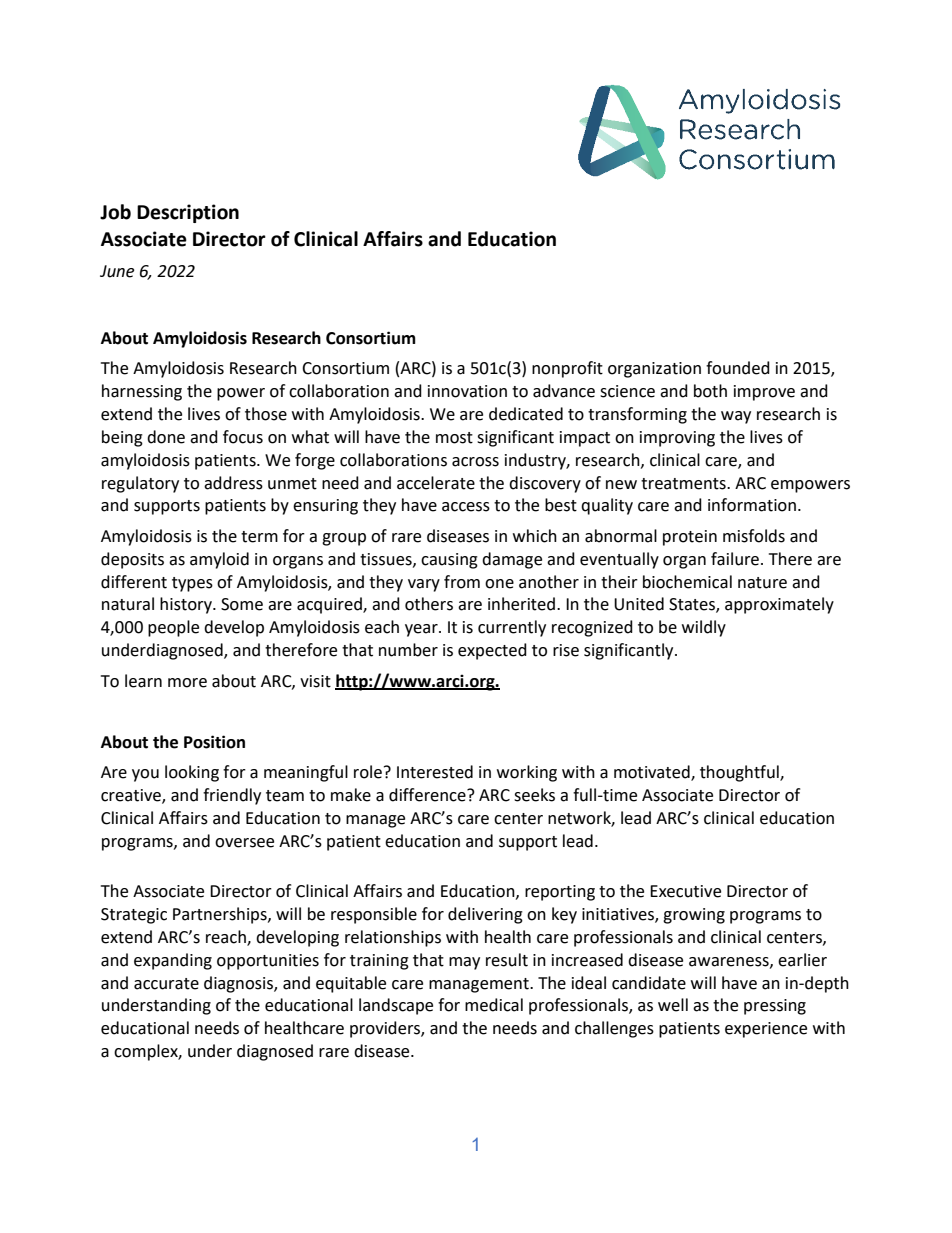  I want to click on thoughtful, so click(740, 773).
